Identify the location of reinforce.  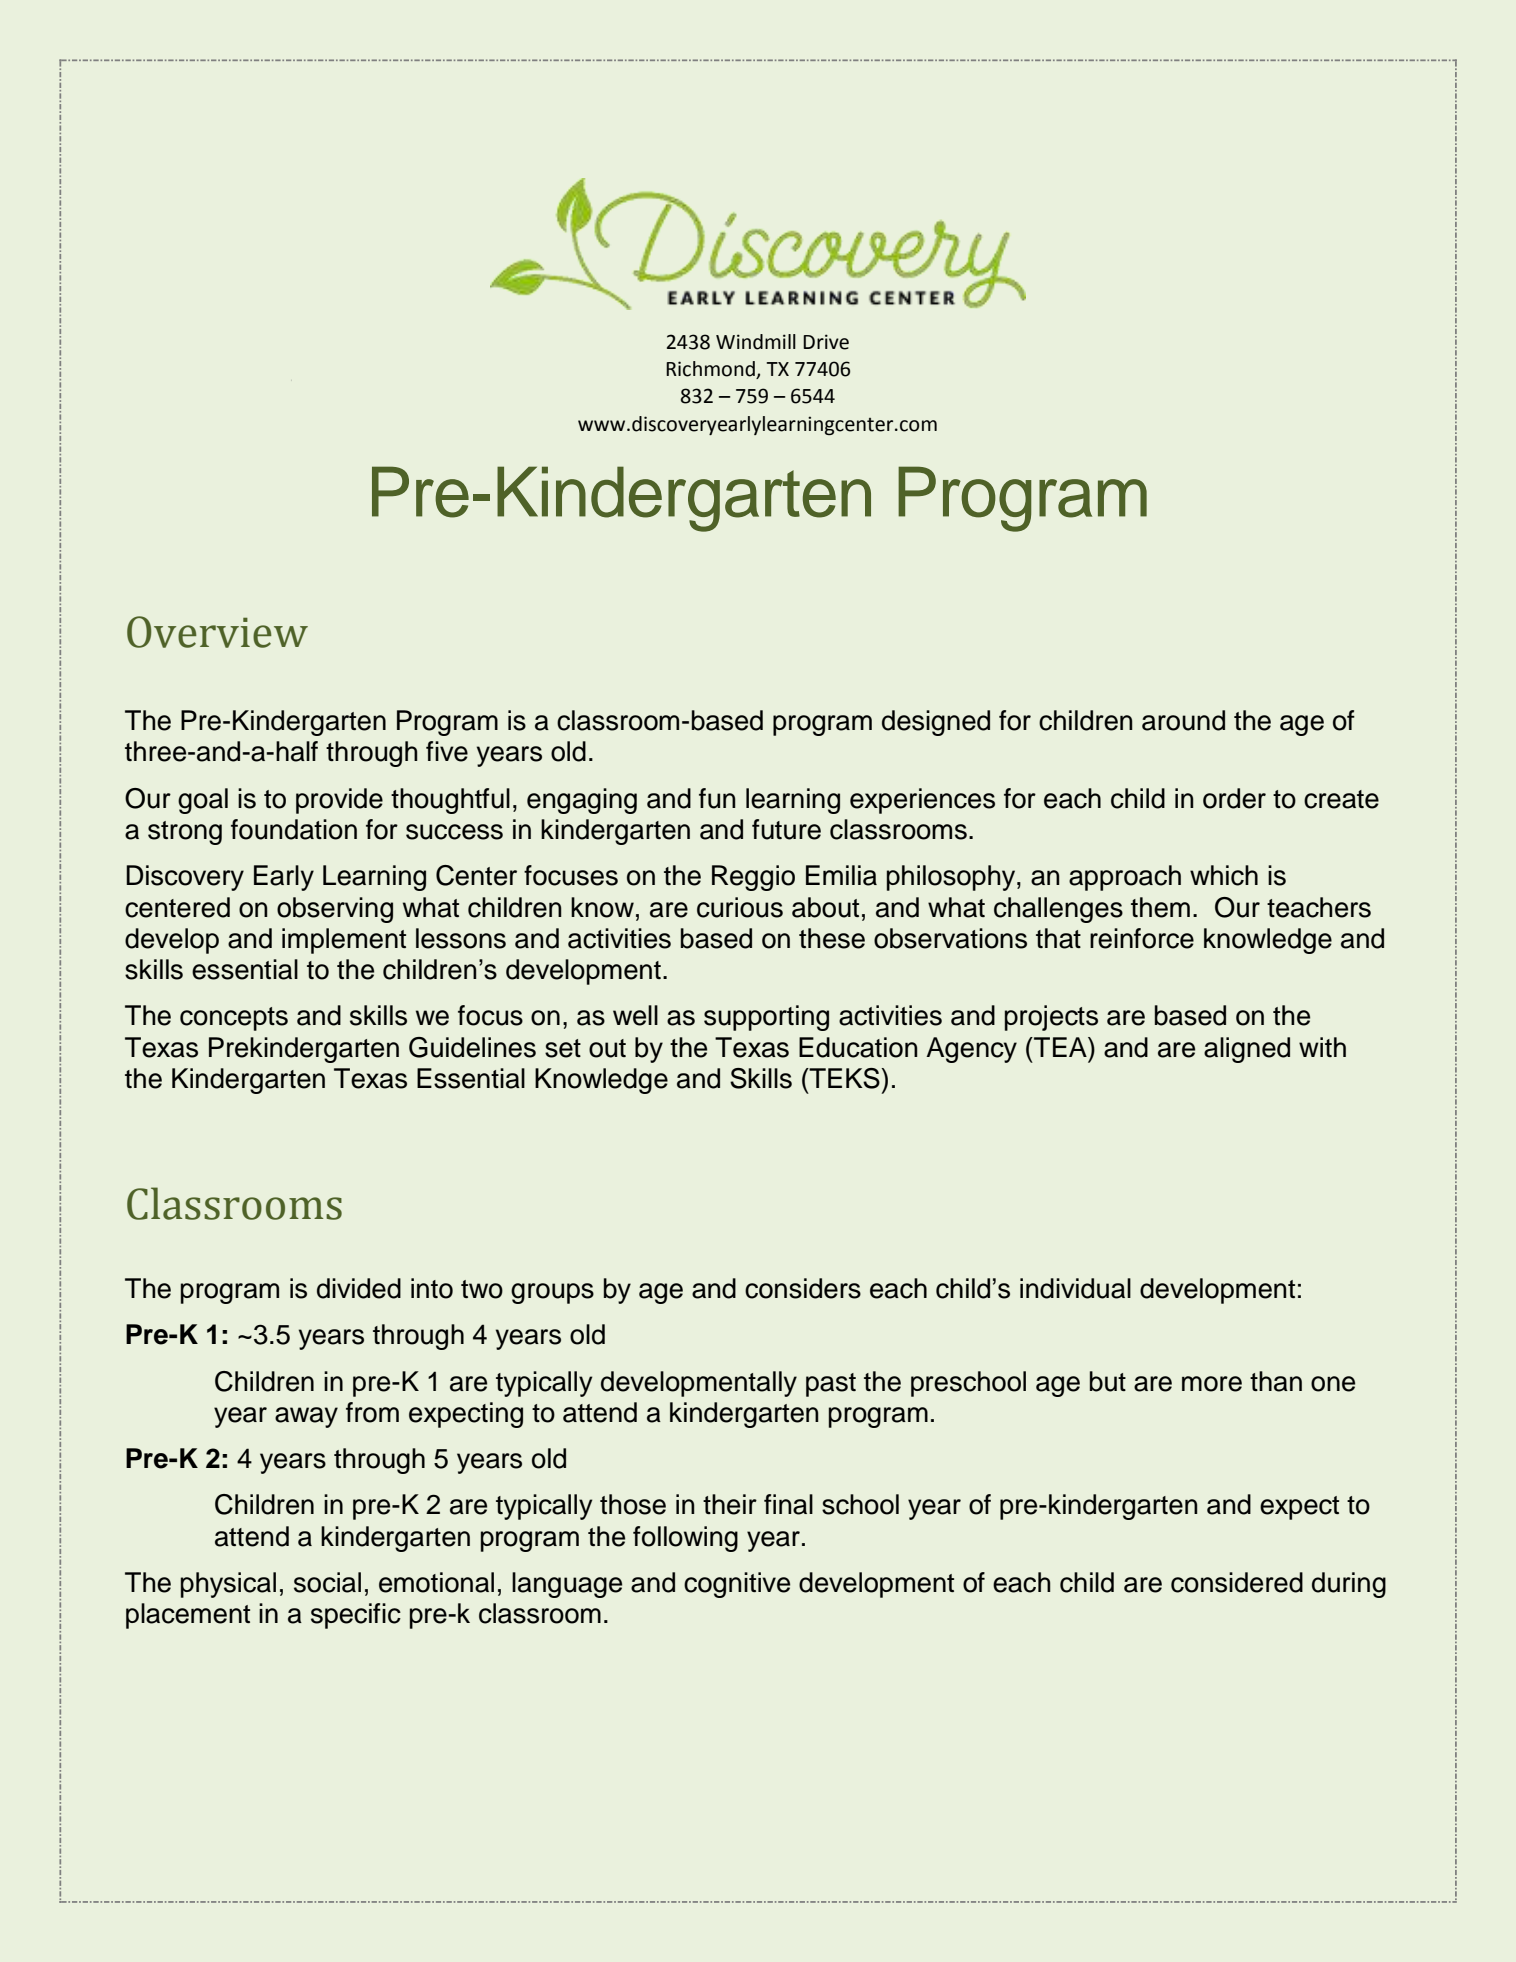
(1142, 938).
